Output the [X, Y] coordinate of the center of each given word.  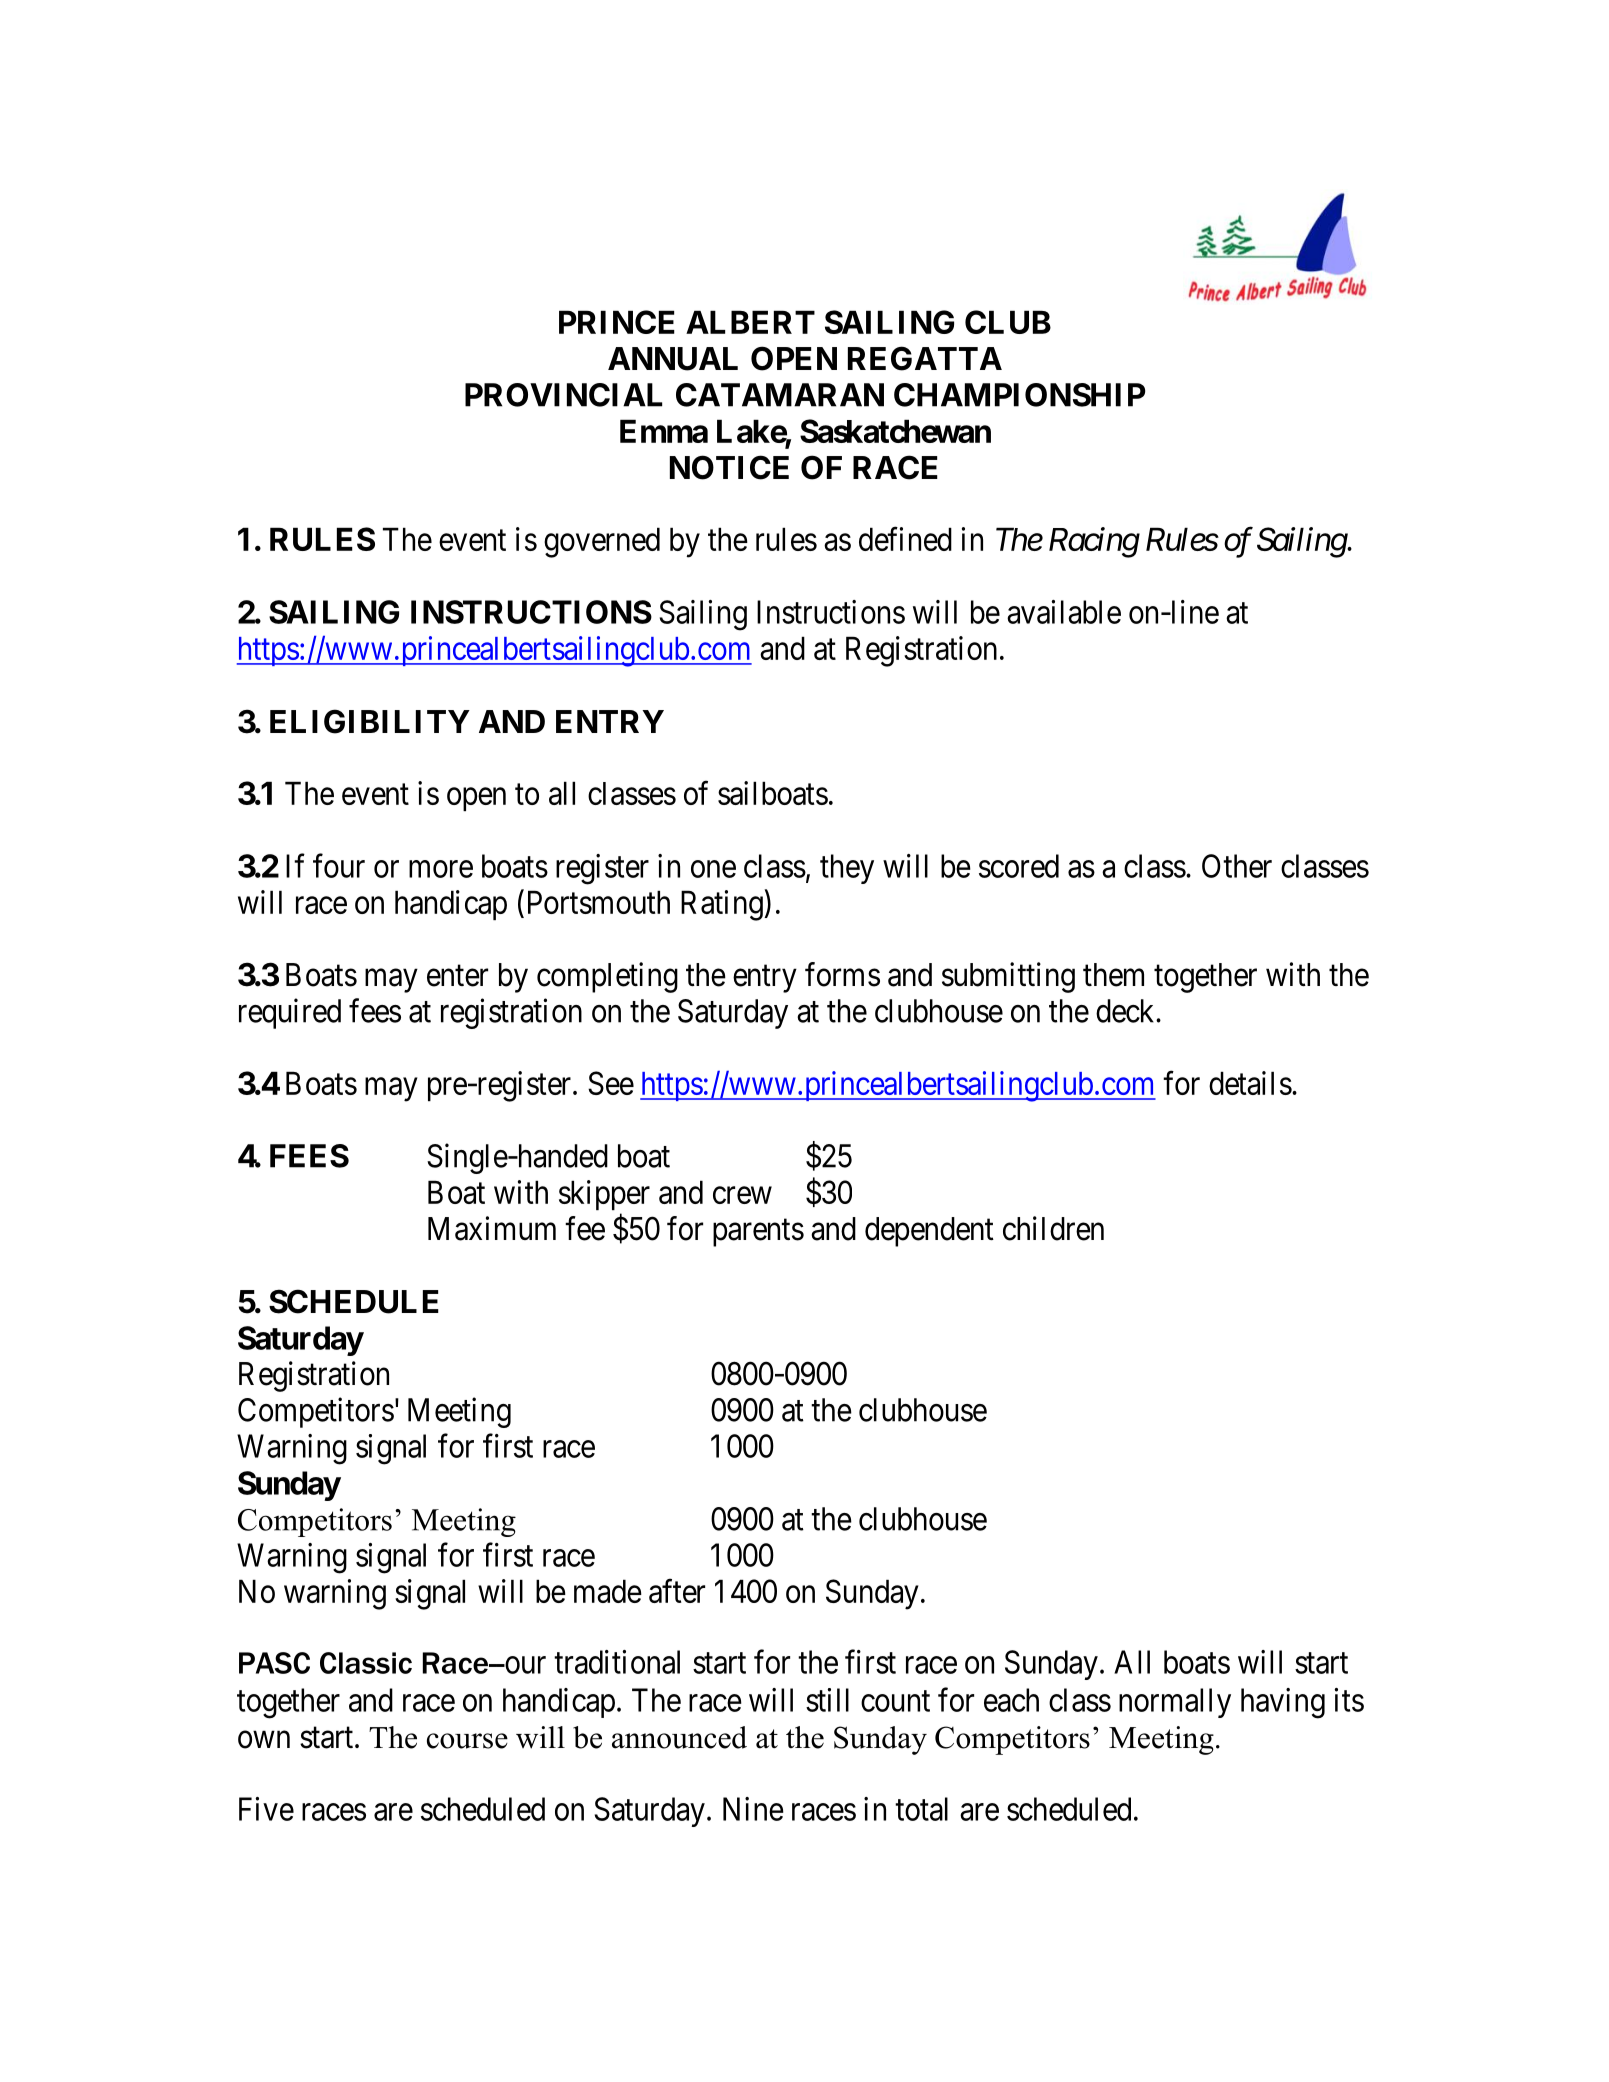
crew [742, 1195]
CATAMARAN [780, 395]
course [467, 1741]
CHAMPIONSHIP [1020, 395]
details [1250, 1083]
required [290, 1013]
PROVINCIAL [563, 395]
